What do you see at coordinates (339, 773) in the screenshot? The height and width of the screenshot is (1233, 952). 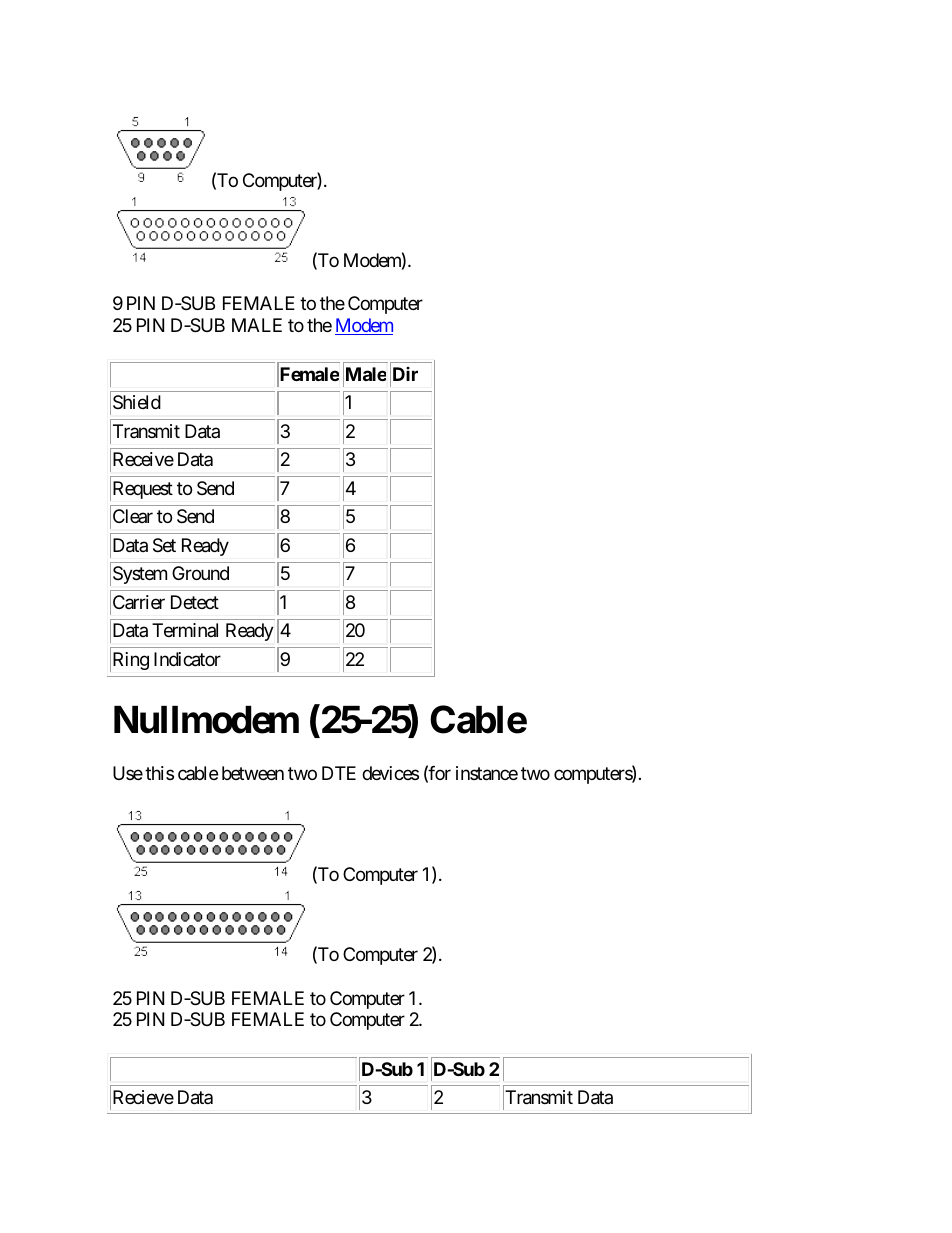 I see `DTE` at bounding box center [339, 773].
